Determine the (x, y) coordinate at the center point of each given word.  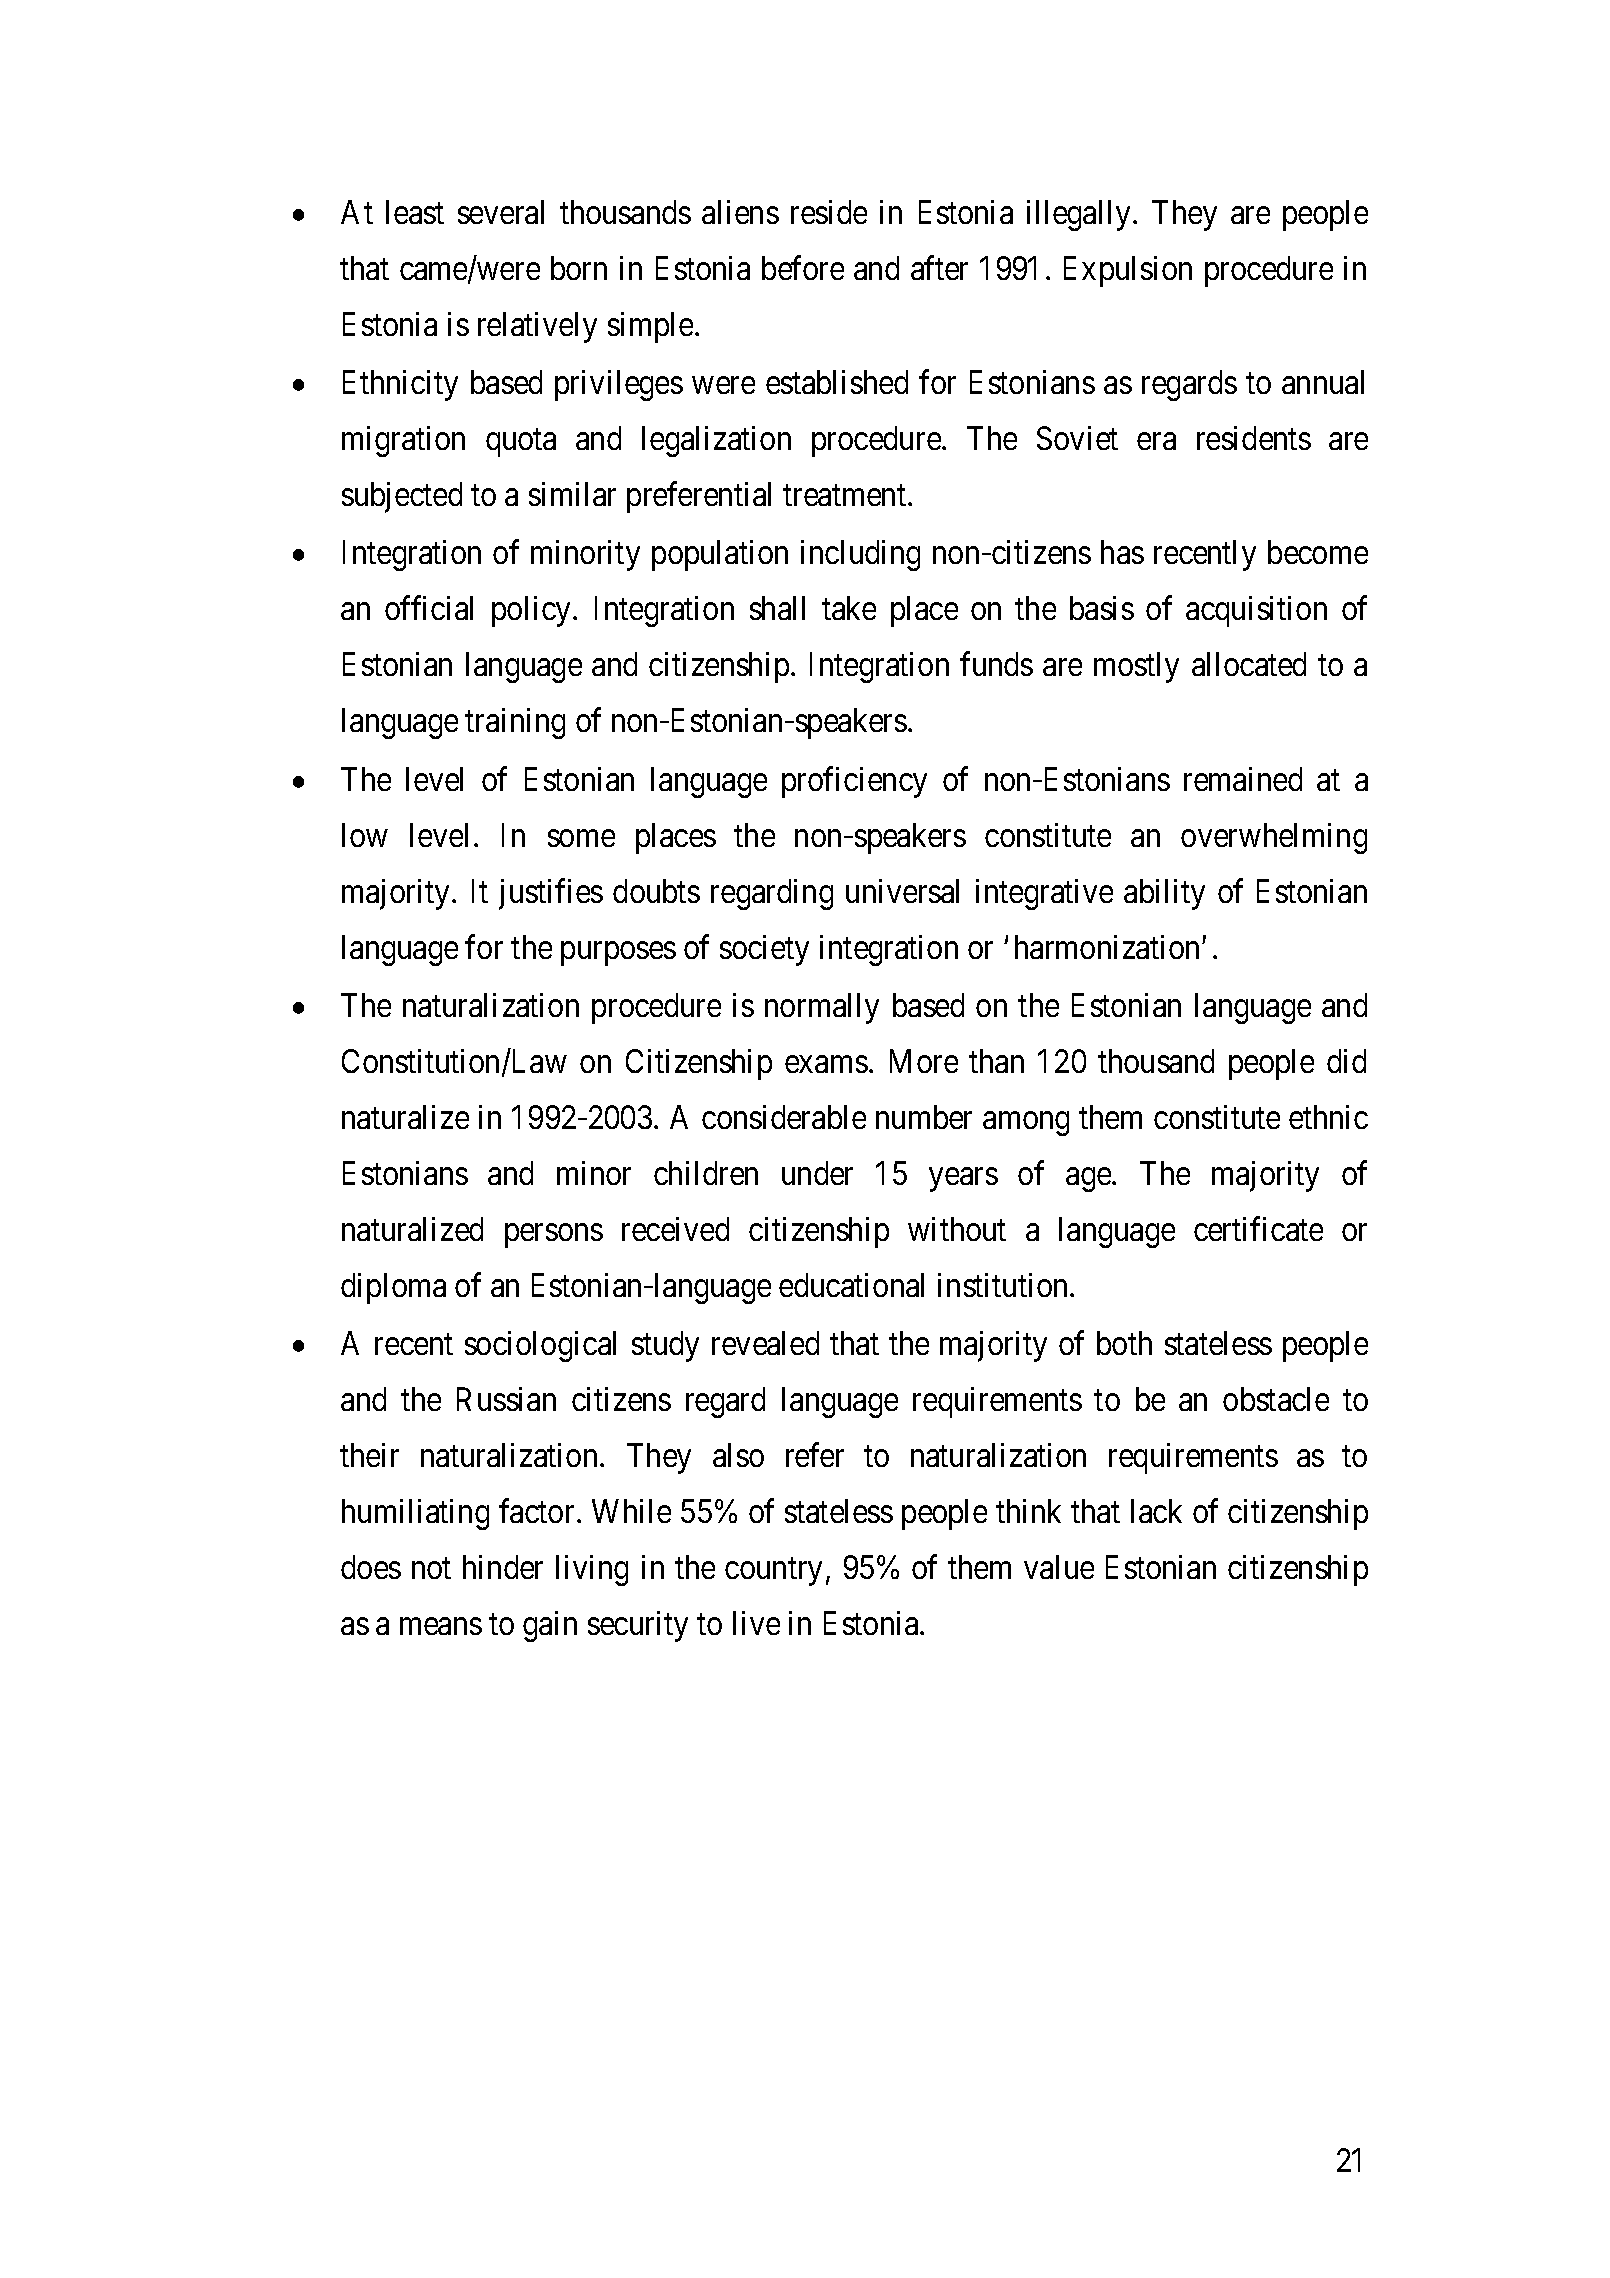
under (817, 1173)
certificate (1258, 1229)
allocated (1249, 664)
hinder (503, 1567)
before (803, 267)
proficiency (854, 782)
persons (554, 1236)
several (501, 212)
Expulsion (1128, 271)
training (515, 723)
